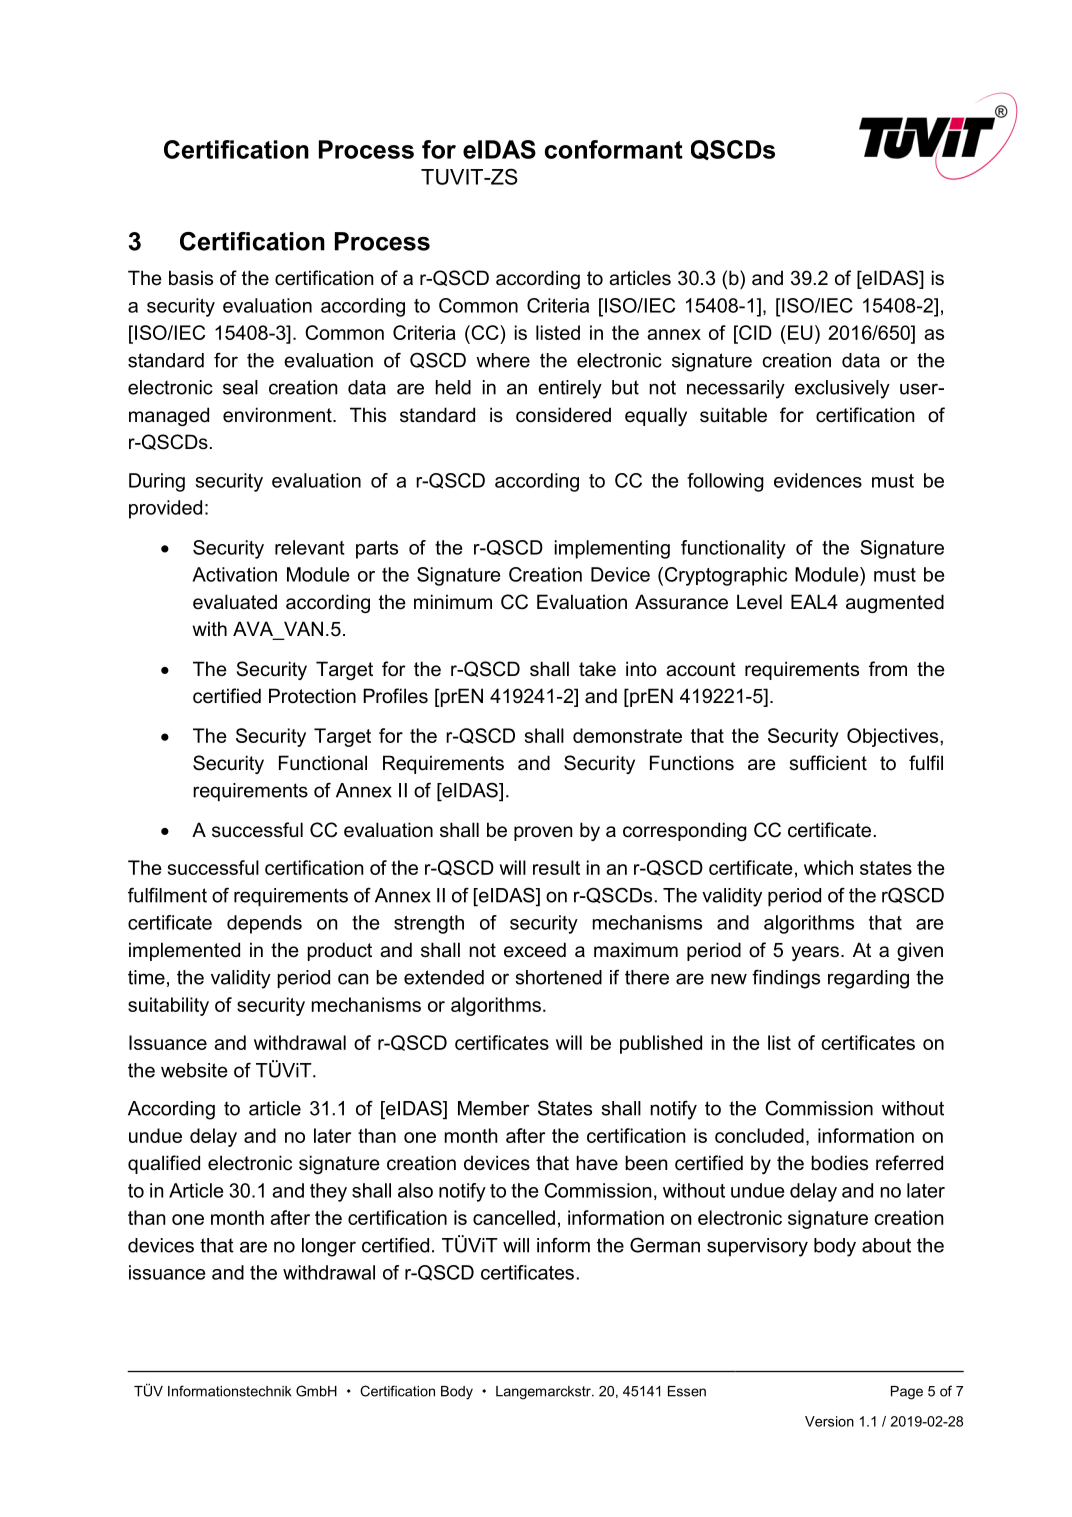 The width and height of the screenshot is (1072, 1517). What do you see at coordinates (687, 1391) in the screenshot?
I see `Essen` at bounding box center [687, 1391].
